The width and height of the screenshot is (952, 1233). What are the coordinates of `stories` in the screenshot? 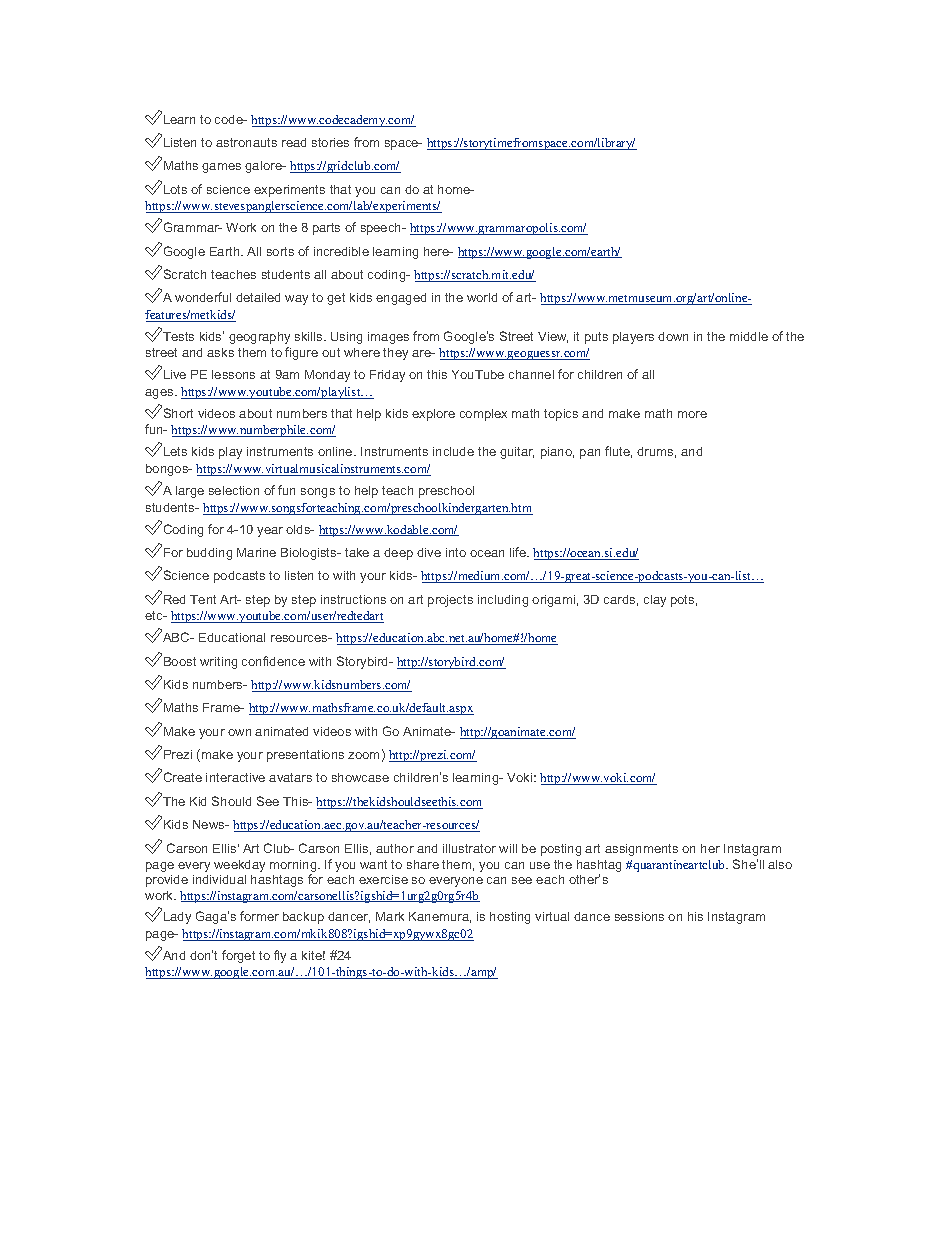 It's located at (330, 142).
